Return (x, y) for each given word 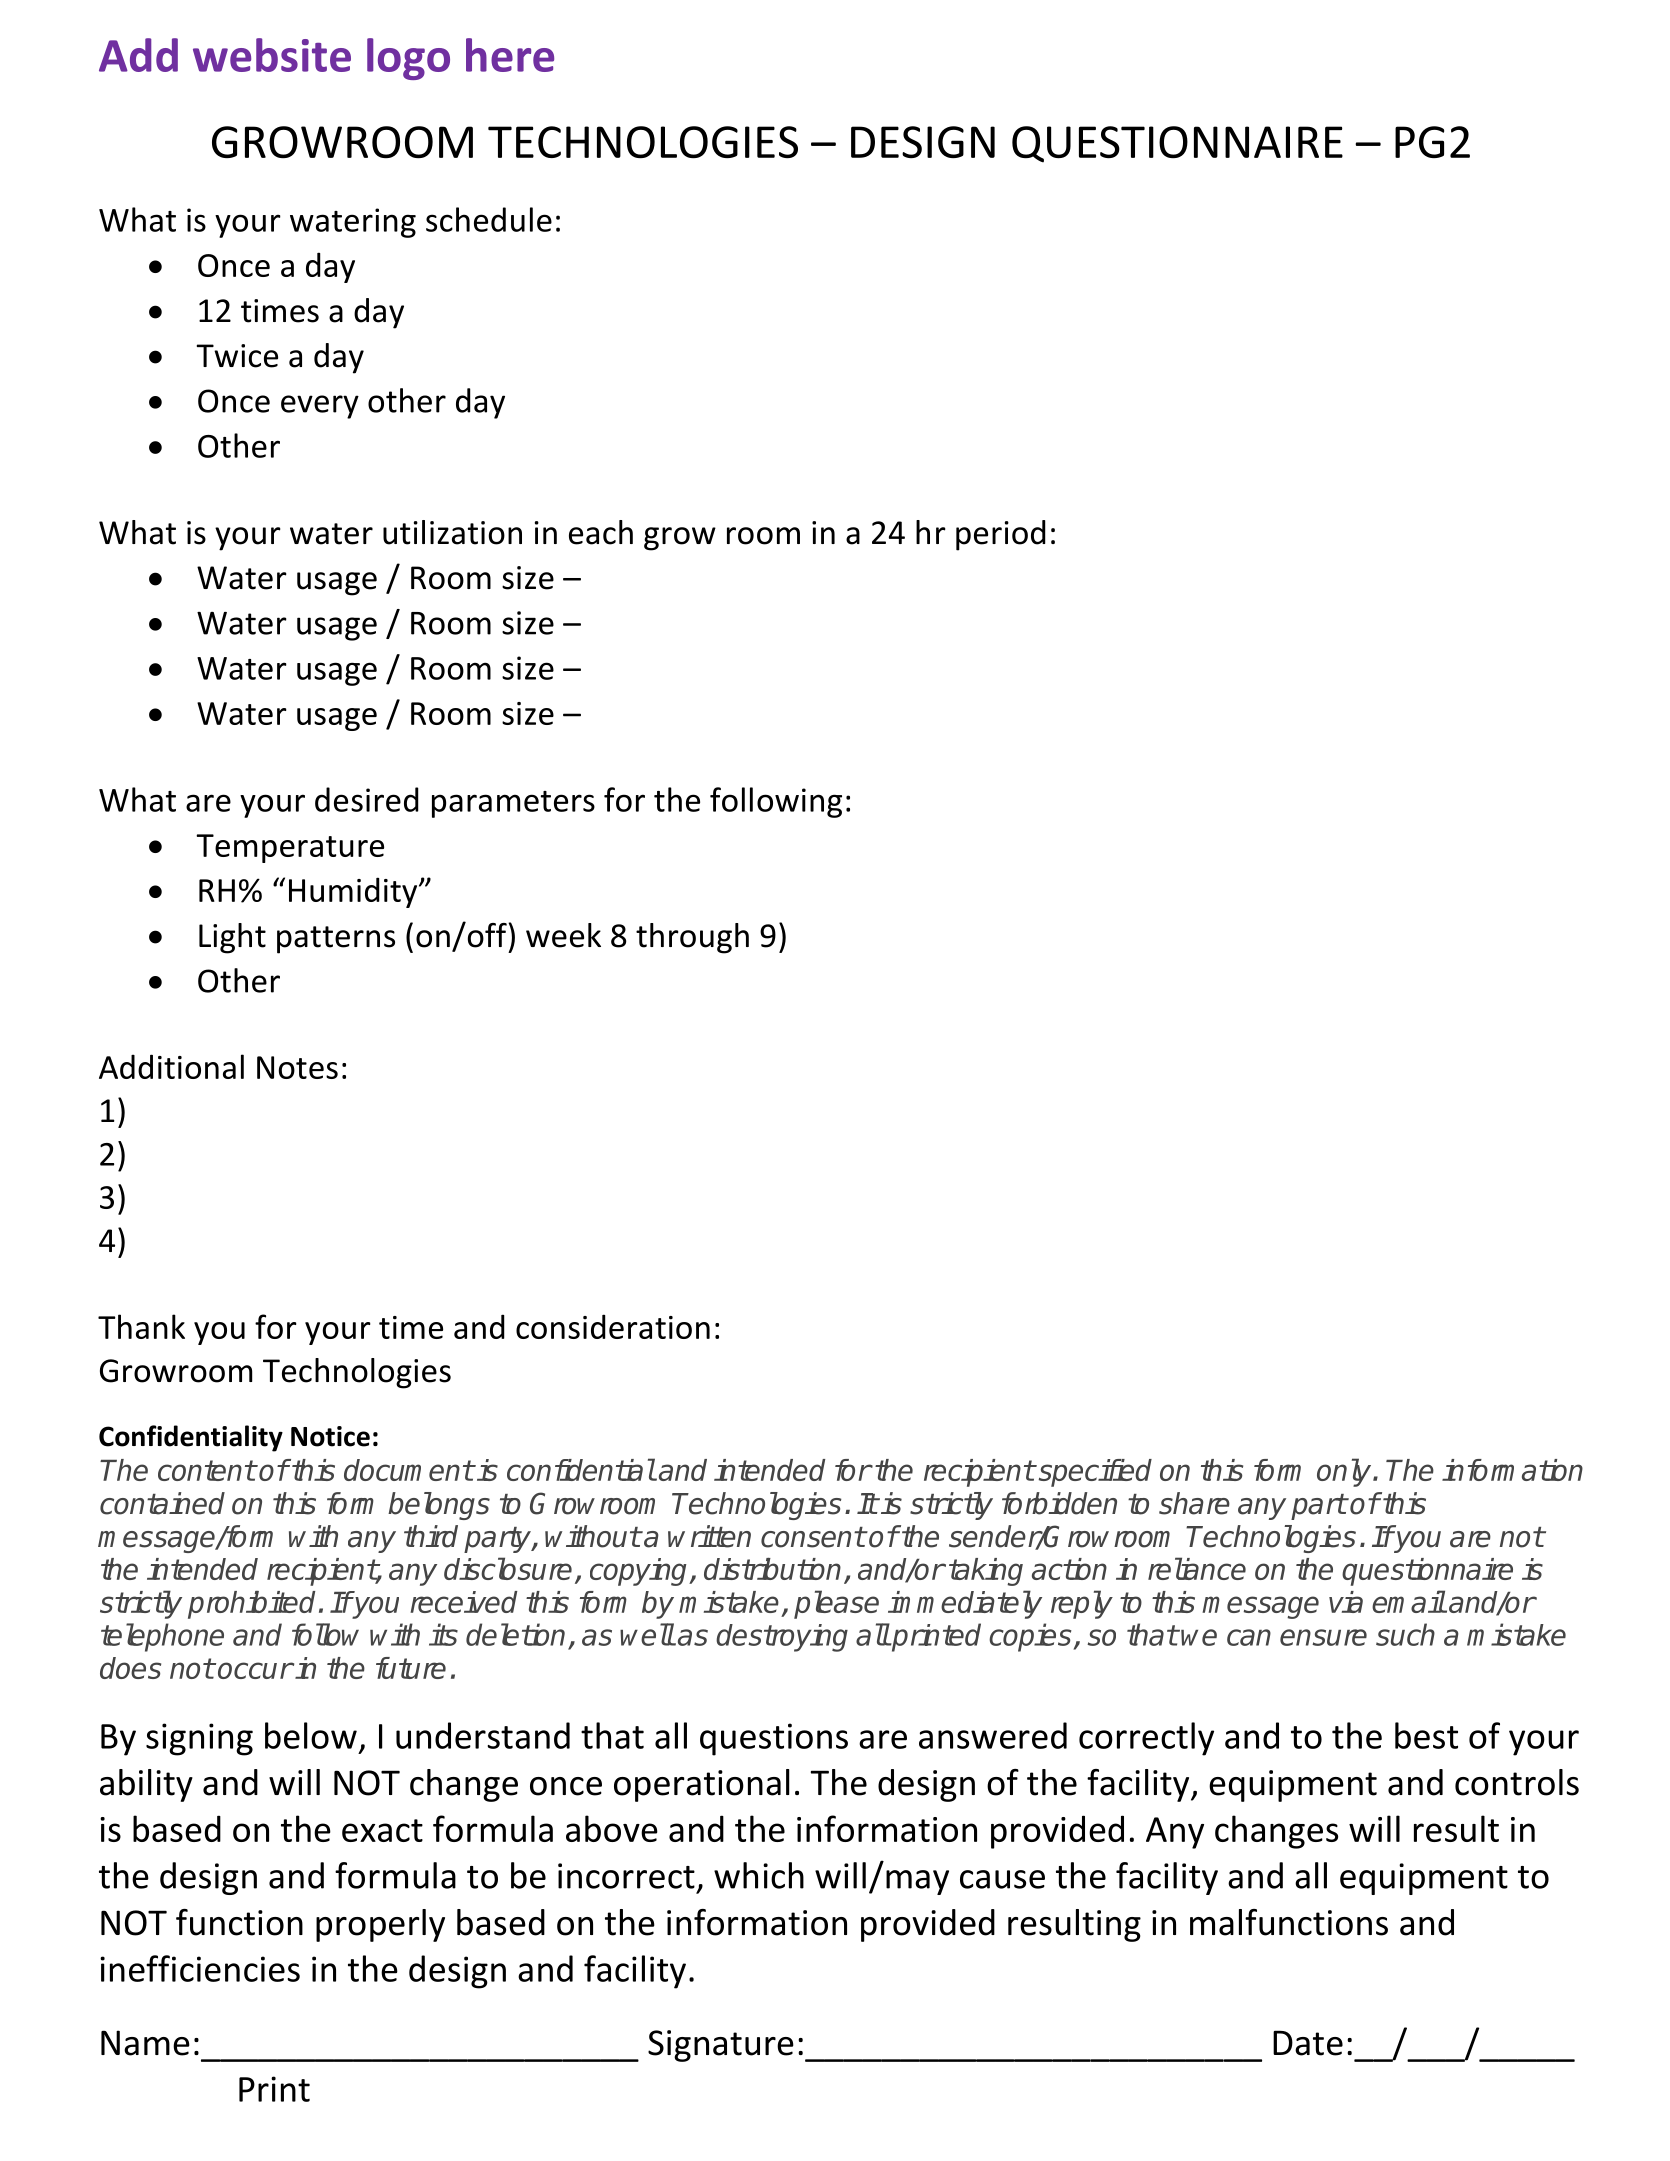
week (563, 935)
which (759, 1875)
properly (380, 1925)
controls (1517, 1782)
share (1194, 1503)
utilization (452, 532)
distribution (772, 1569)
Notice (330, 1436)
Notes (297, 1067)
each (601, 532)
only (1345, 1472)
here (510, 55)
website (272, 55)
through (692, 938)
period (1001, 535)
